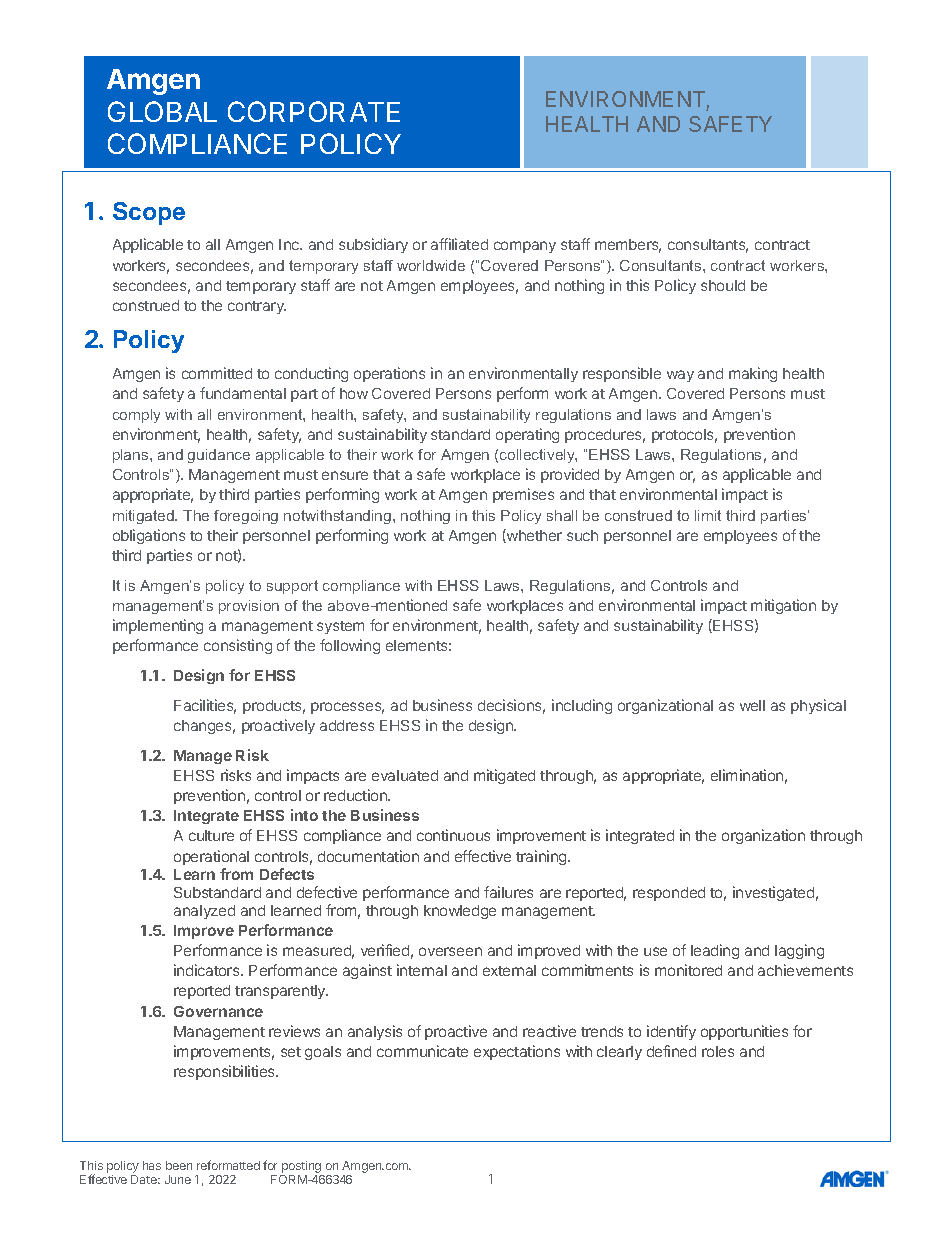 This image has width=952, height=1233. What do you see at coordinates (179, 1165) in the image?
I see `been` at bounding box center [179, 1165].
